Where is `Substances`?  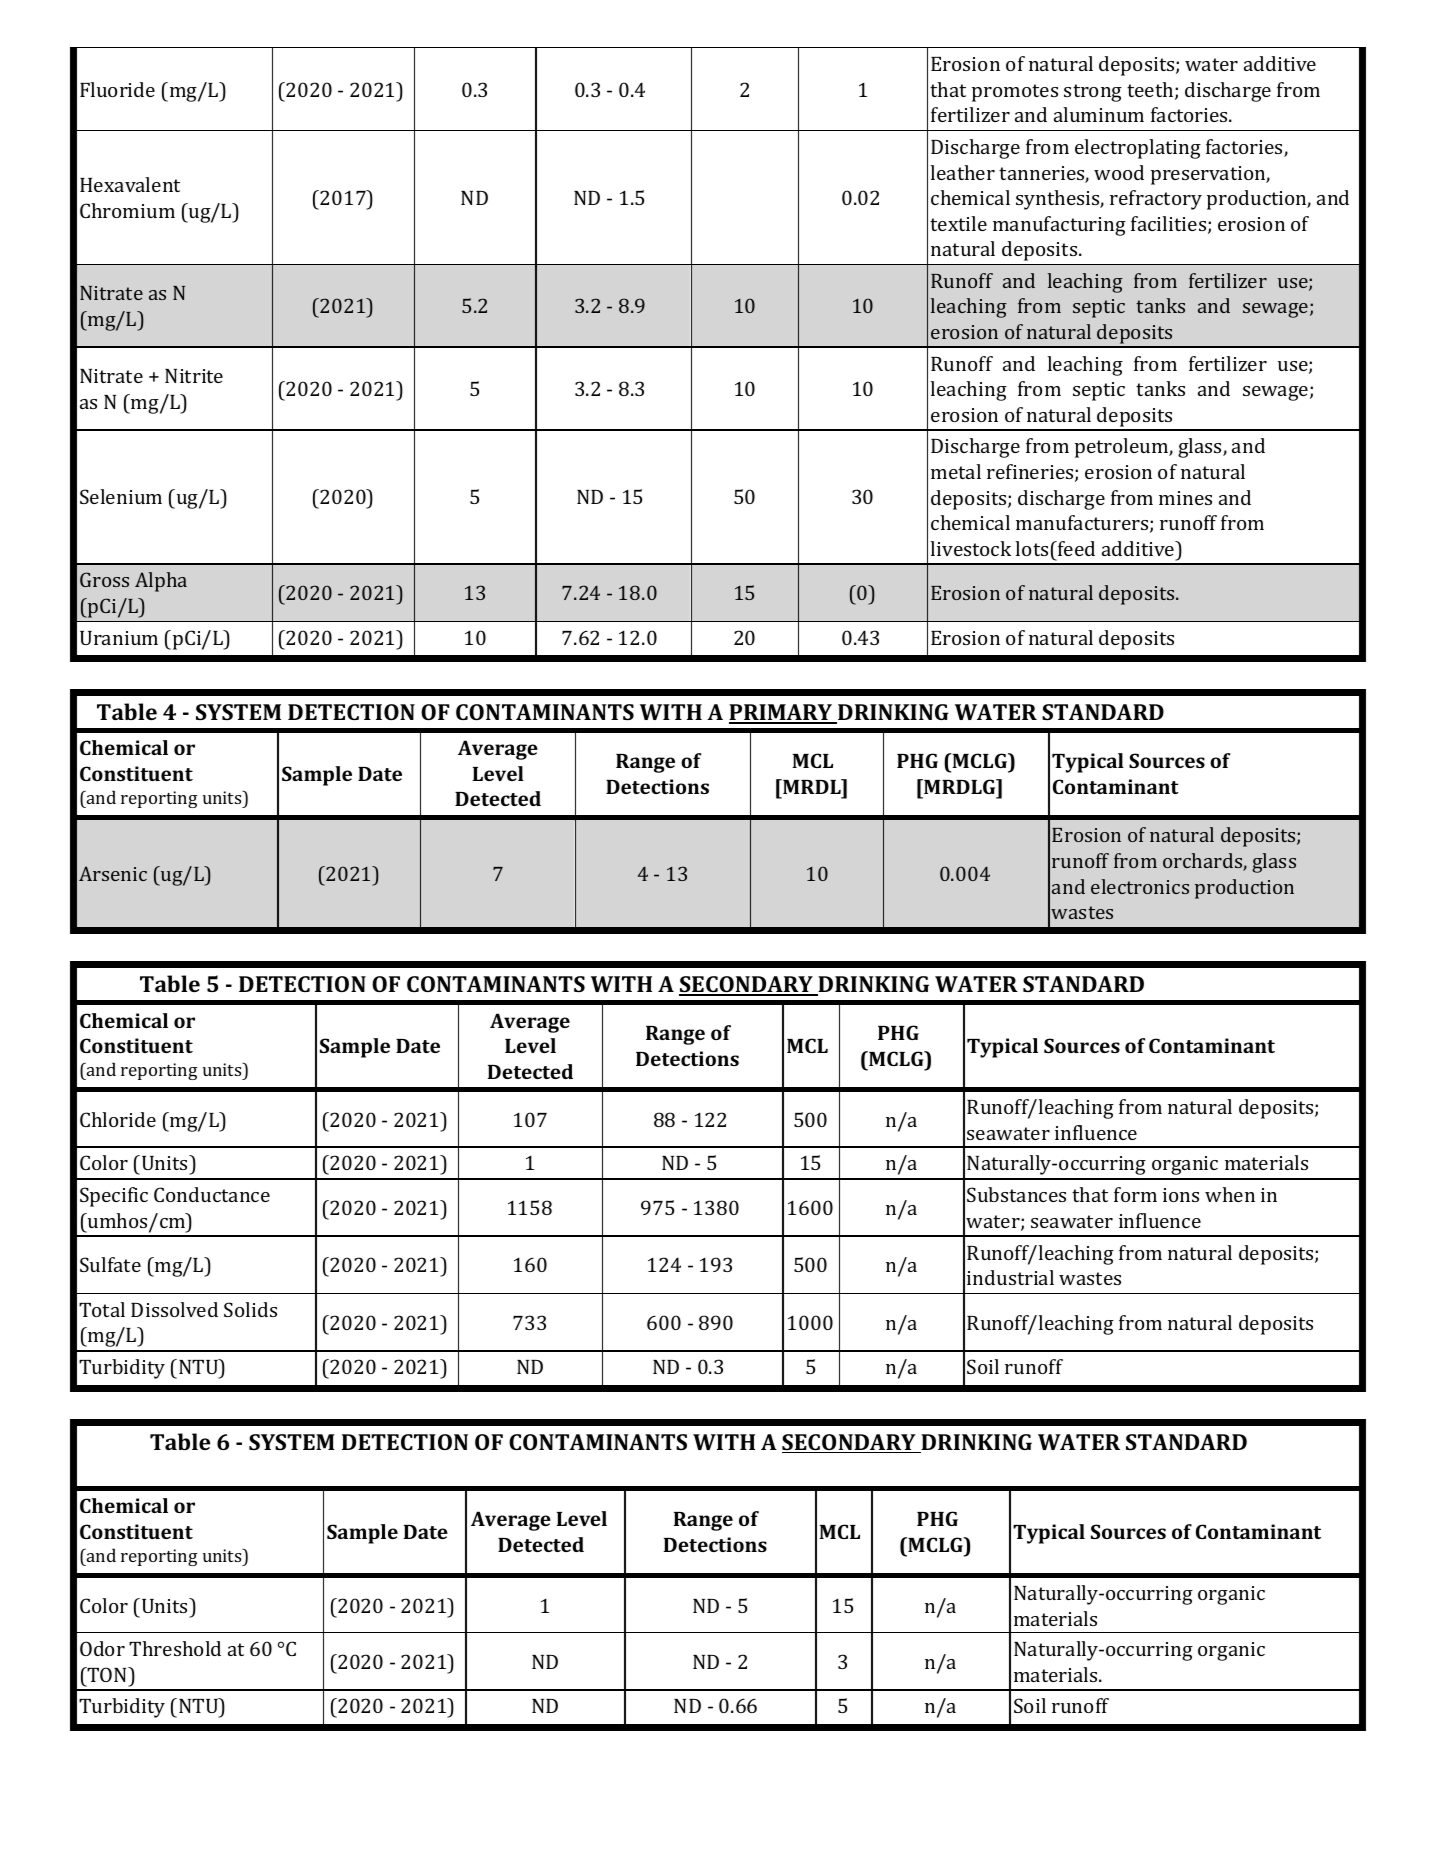 Substances is located at coordinates (1016, 1194).
